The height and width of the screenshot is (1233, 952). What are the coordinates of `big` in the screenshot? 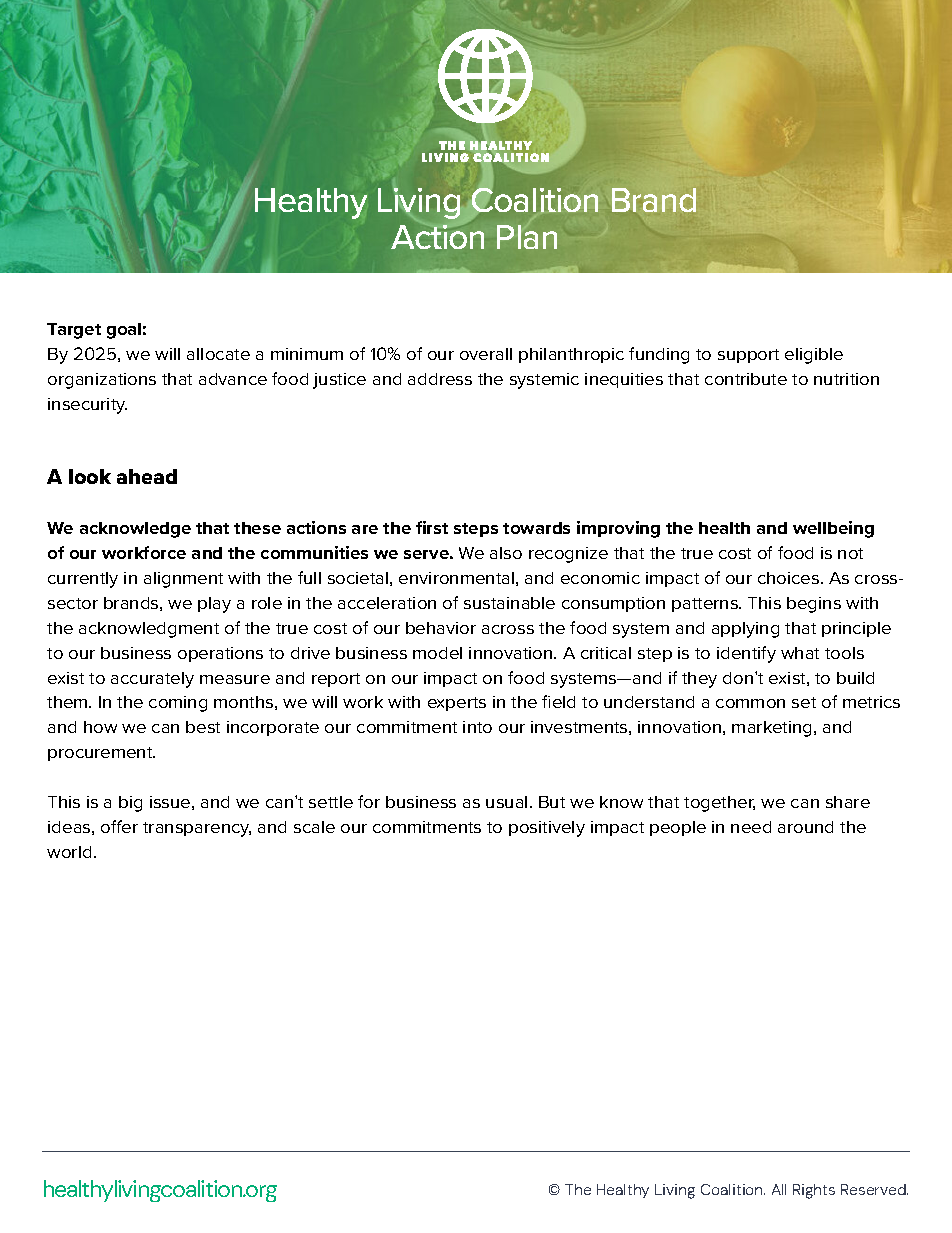 It's located at (130, 804).
